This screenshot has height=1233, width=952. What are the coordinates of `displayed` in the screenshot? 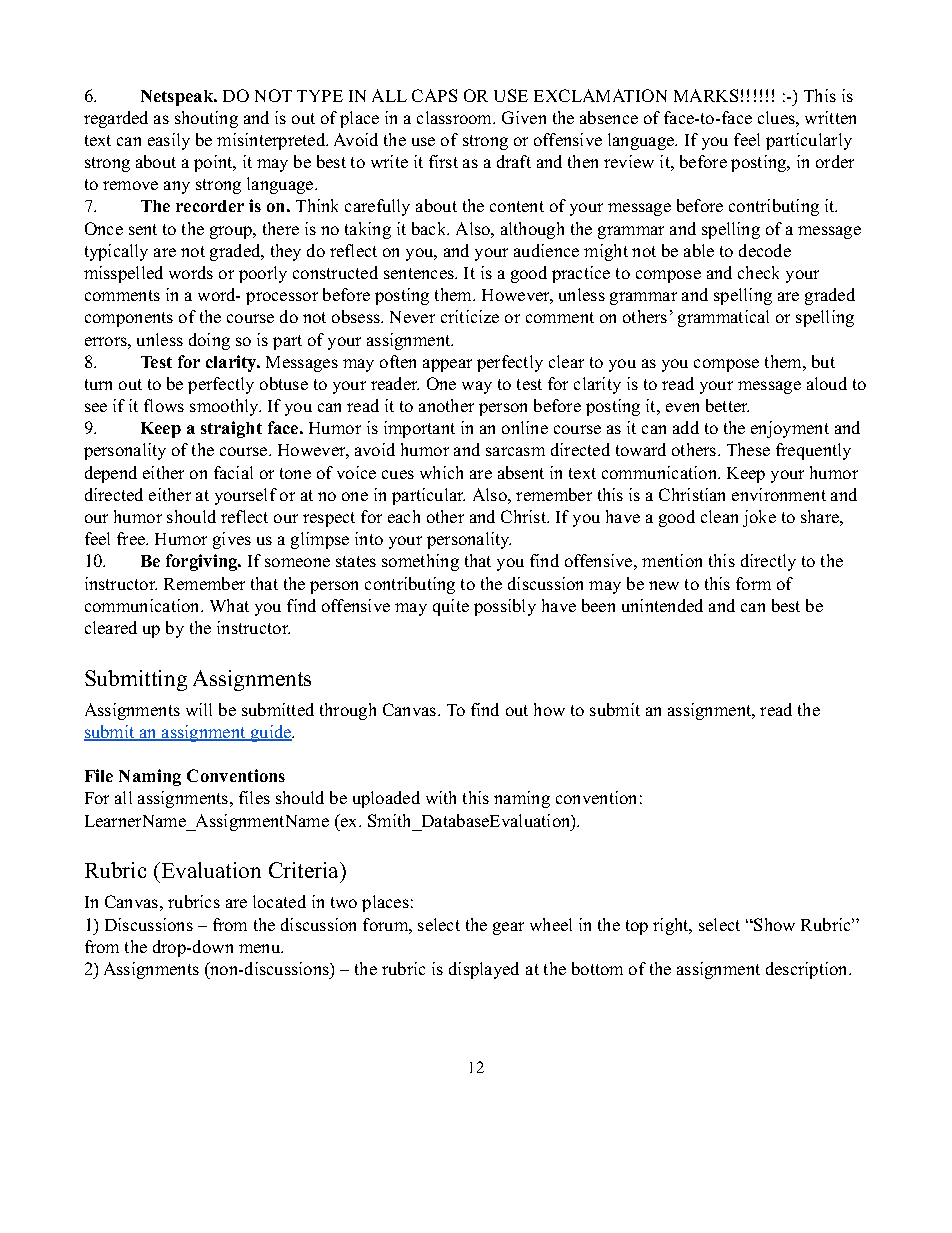 It's located at (484, 970).
